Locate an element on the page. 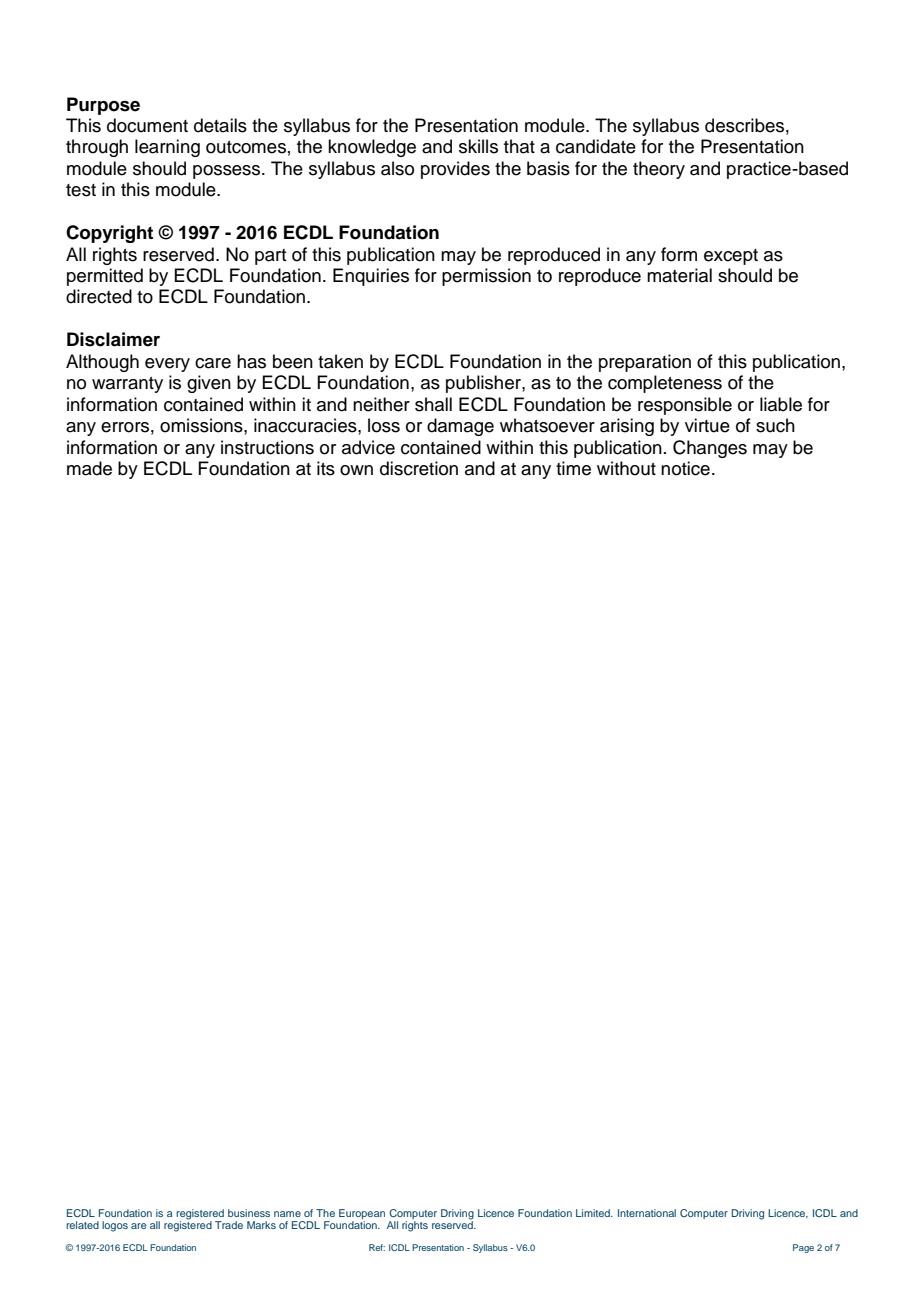 This document has height=1308, width=924. business is located at coordinates (249, 1213).
